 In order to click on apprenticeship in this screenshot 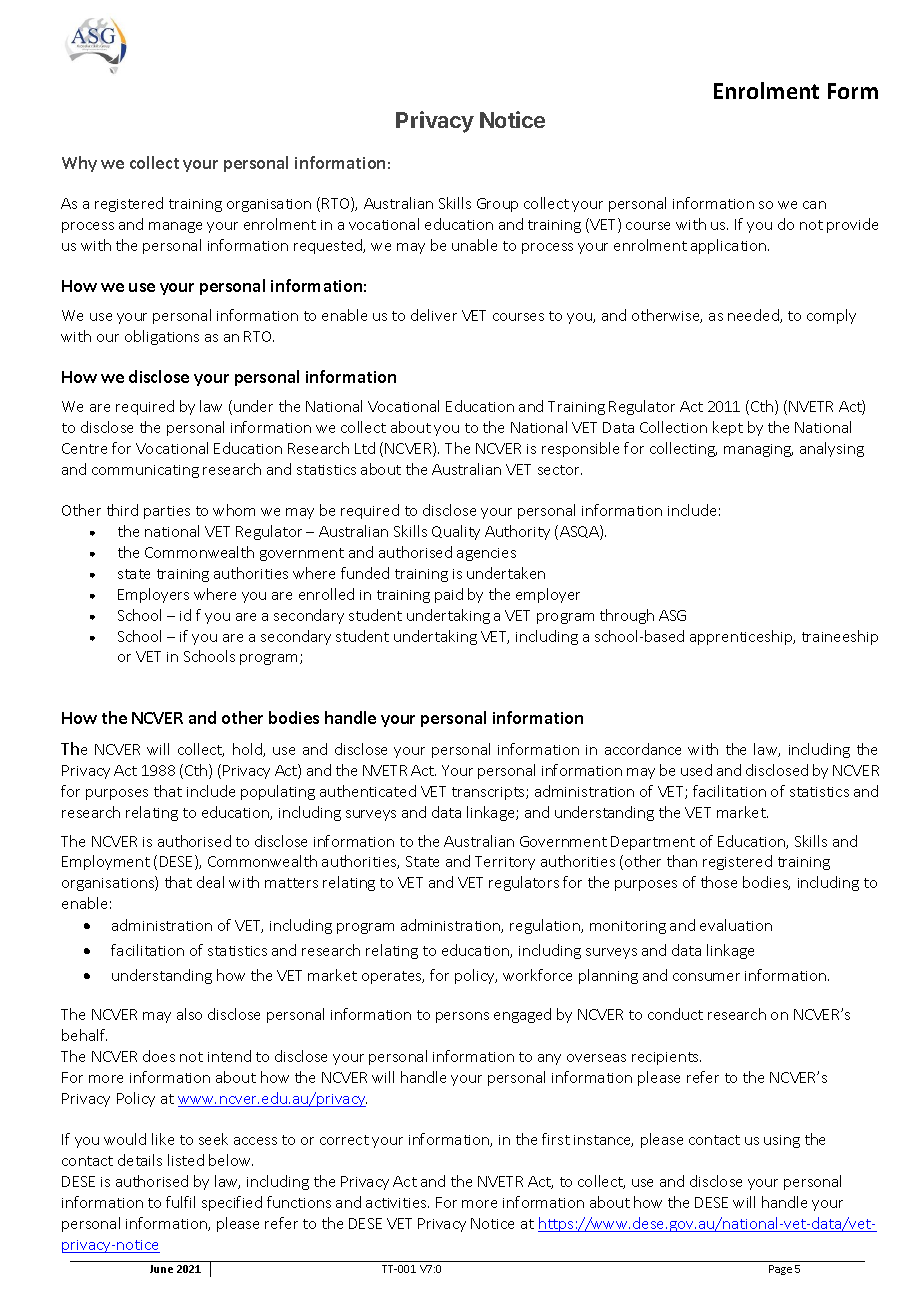, I will do `click(742, 637)`.
